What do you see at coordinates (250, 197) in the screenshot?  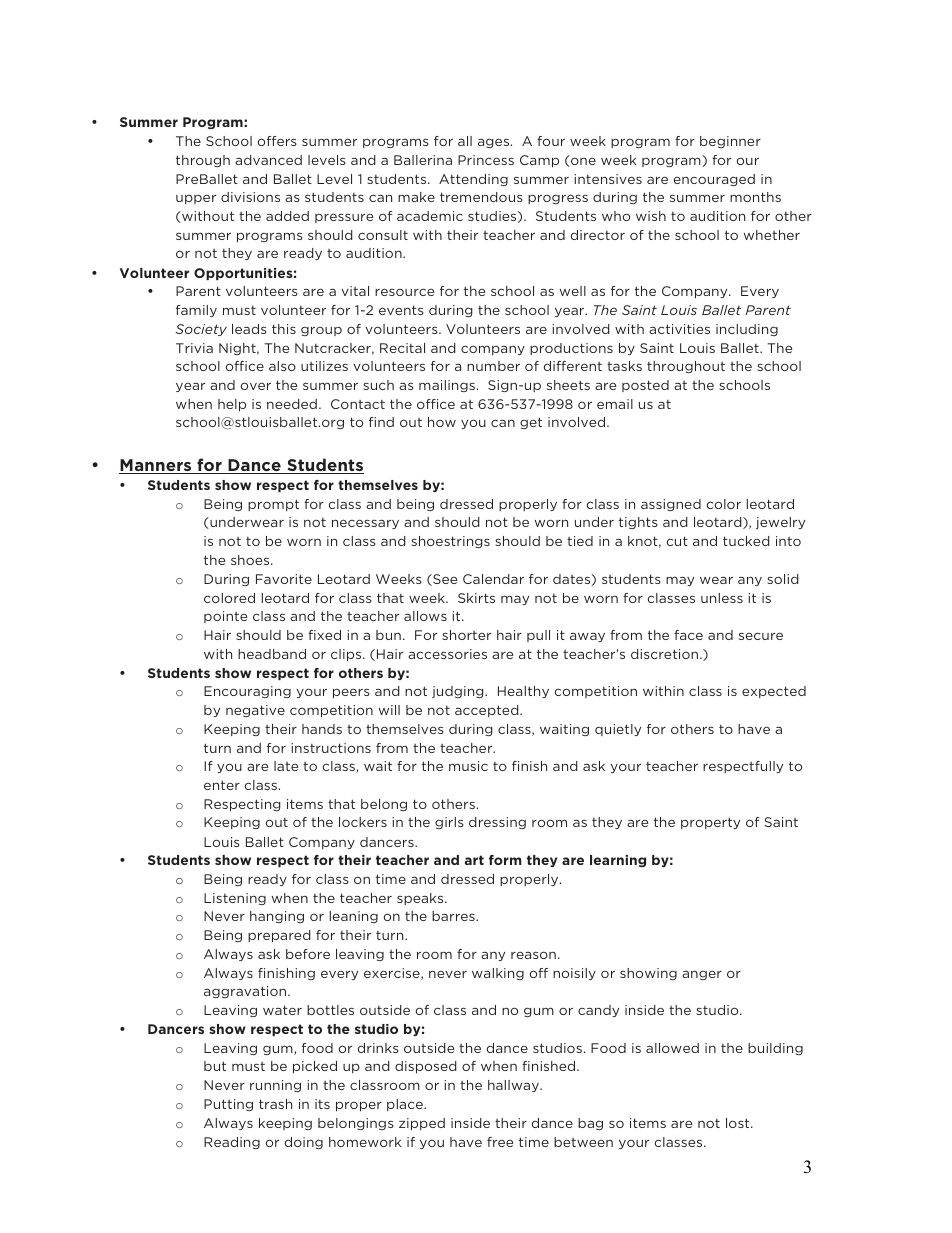 I see `divisions` at bounding box center [250, 197].
